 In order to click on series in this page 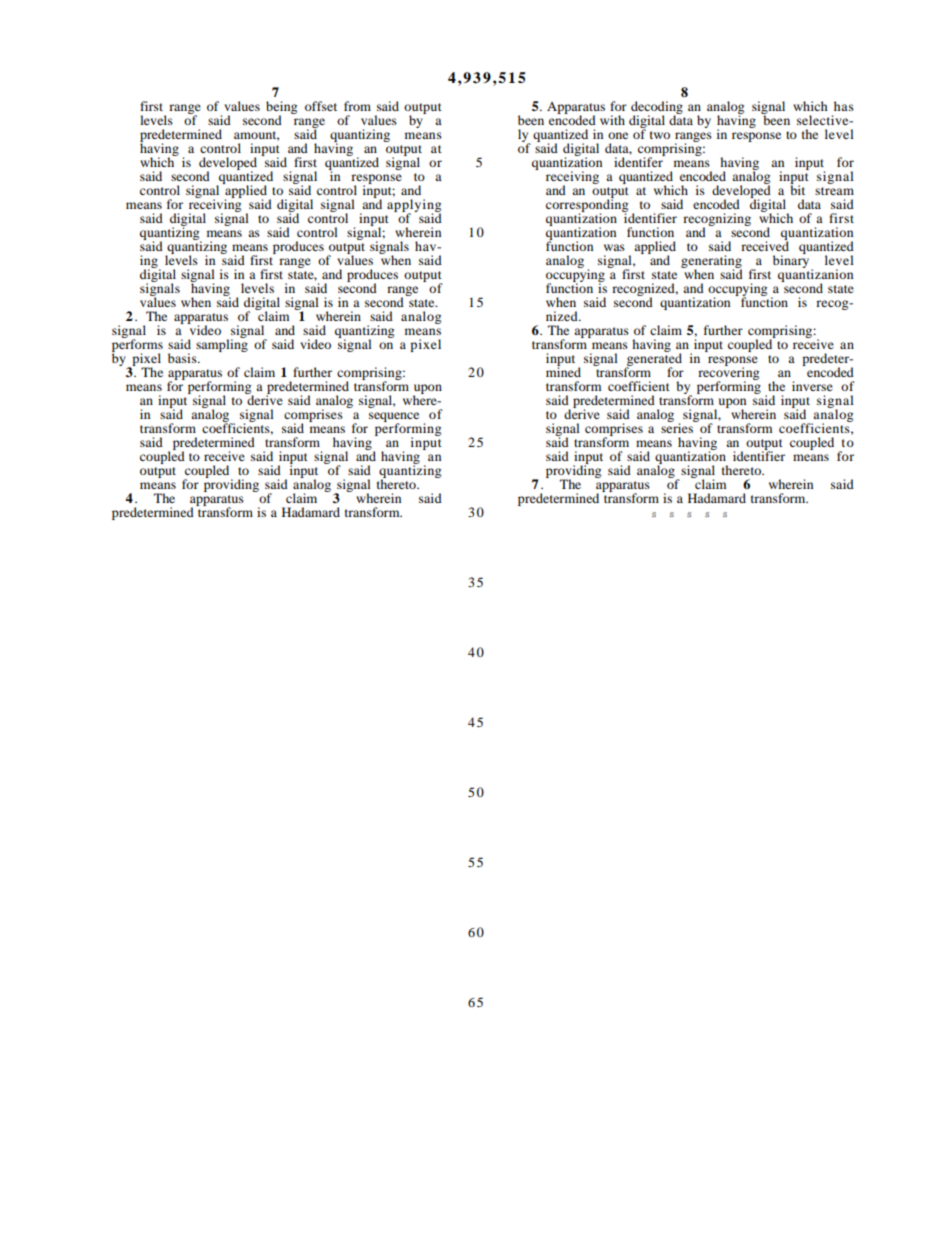, I will do `click(678, 427)`.
